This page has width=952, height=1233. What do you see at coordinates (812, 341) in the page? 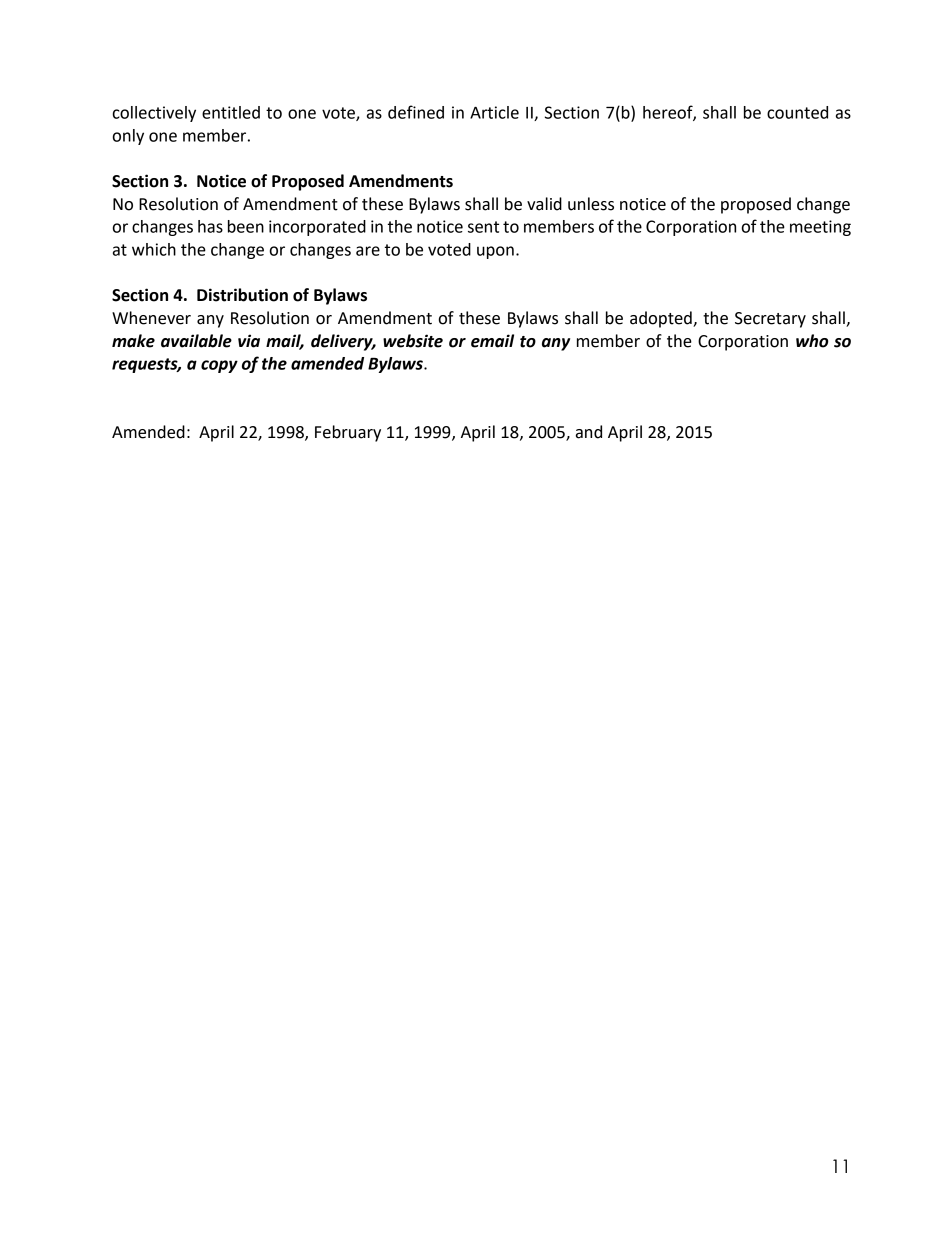
I see `who` at bounding box center [812, 341].
